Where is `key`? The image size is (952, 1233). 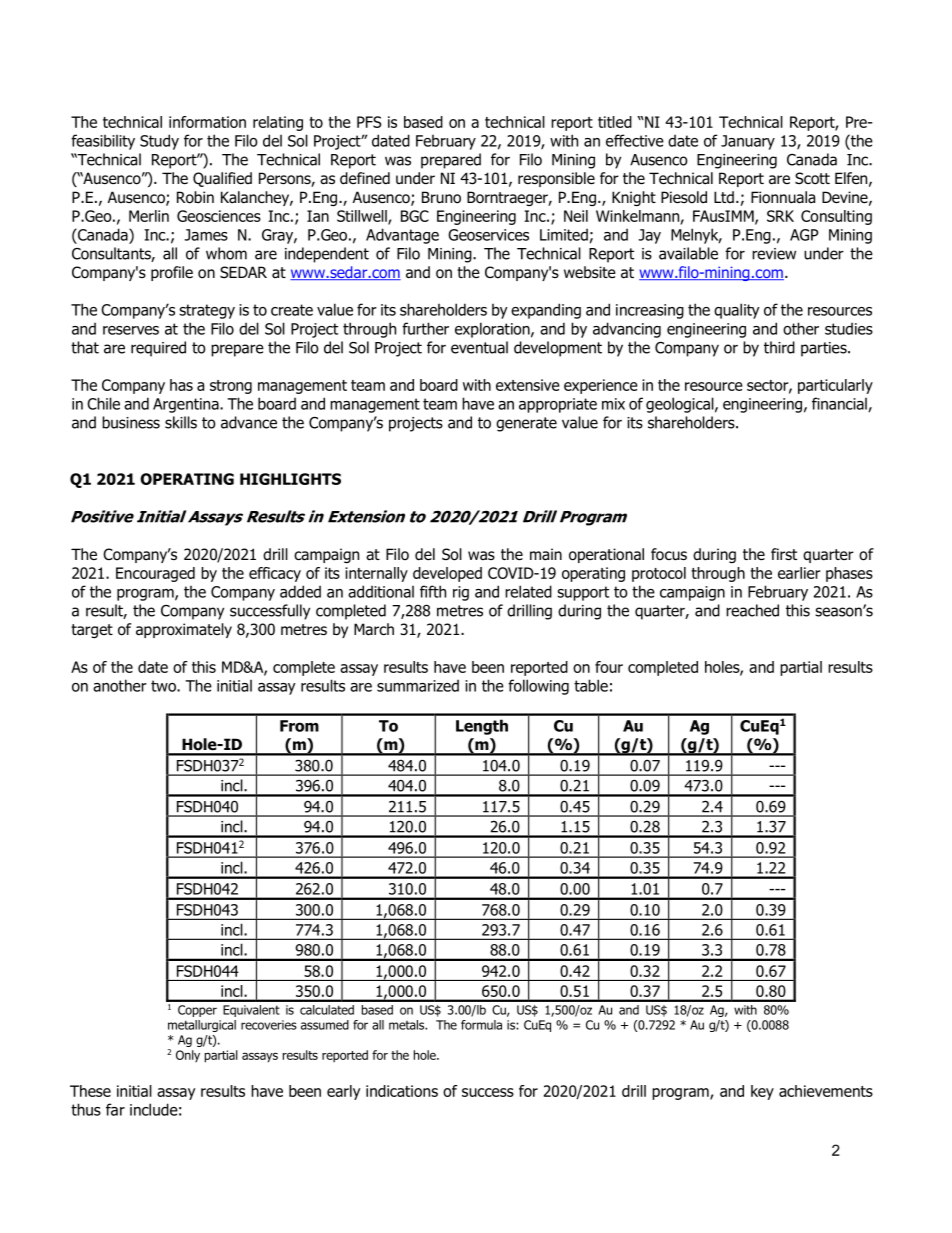 key is located at coordinates (762, 1092).
